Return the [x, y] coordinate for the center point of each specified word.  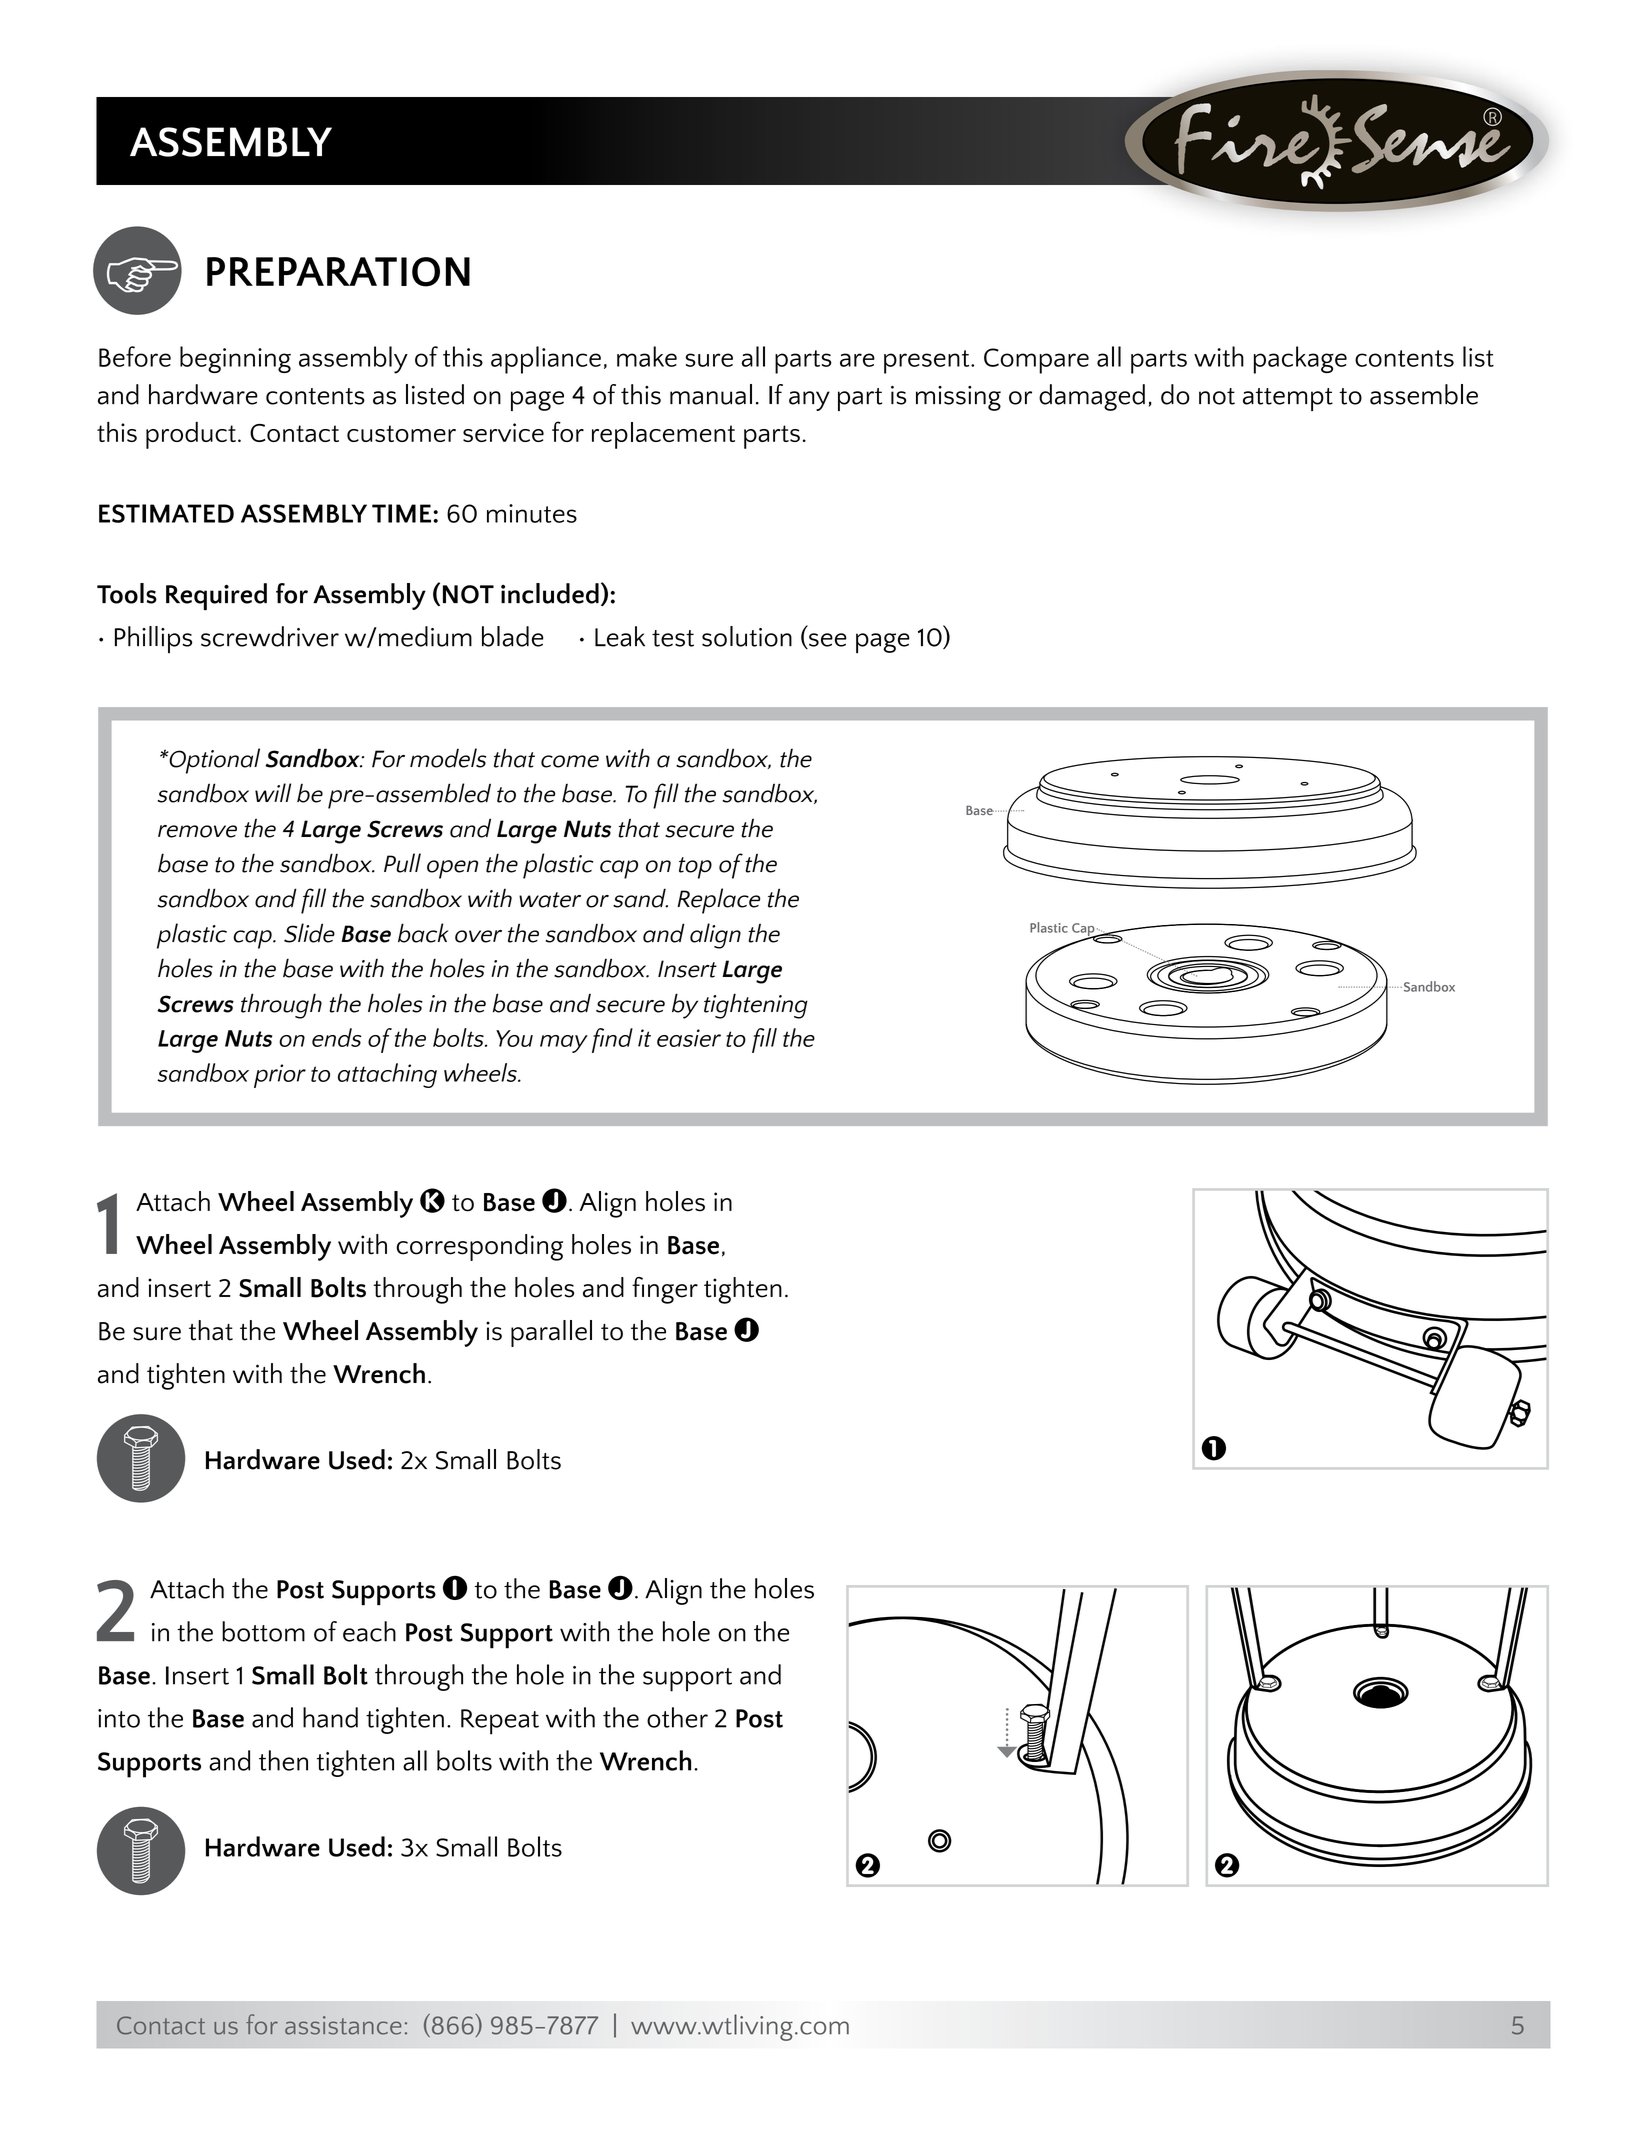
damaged [1092, 397]
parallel [551, 1333]
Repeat [500, 1722]
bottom [263, 1631]
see [827, 641]
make [647, 356]
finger [665, 1290]
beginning [235, 359]
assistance [343, 2025]
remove [197, 831]
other [677, 1717]
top [695, 868]
